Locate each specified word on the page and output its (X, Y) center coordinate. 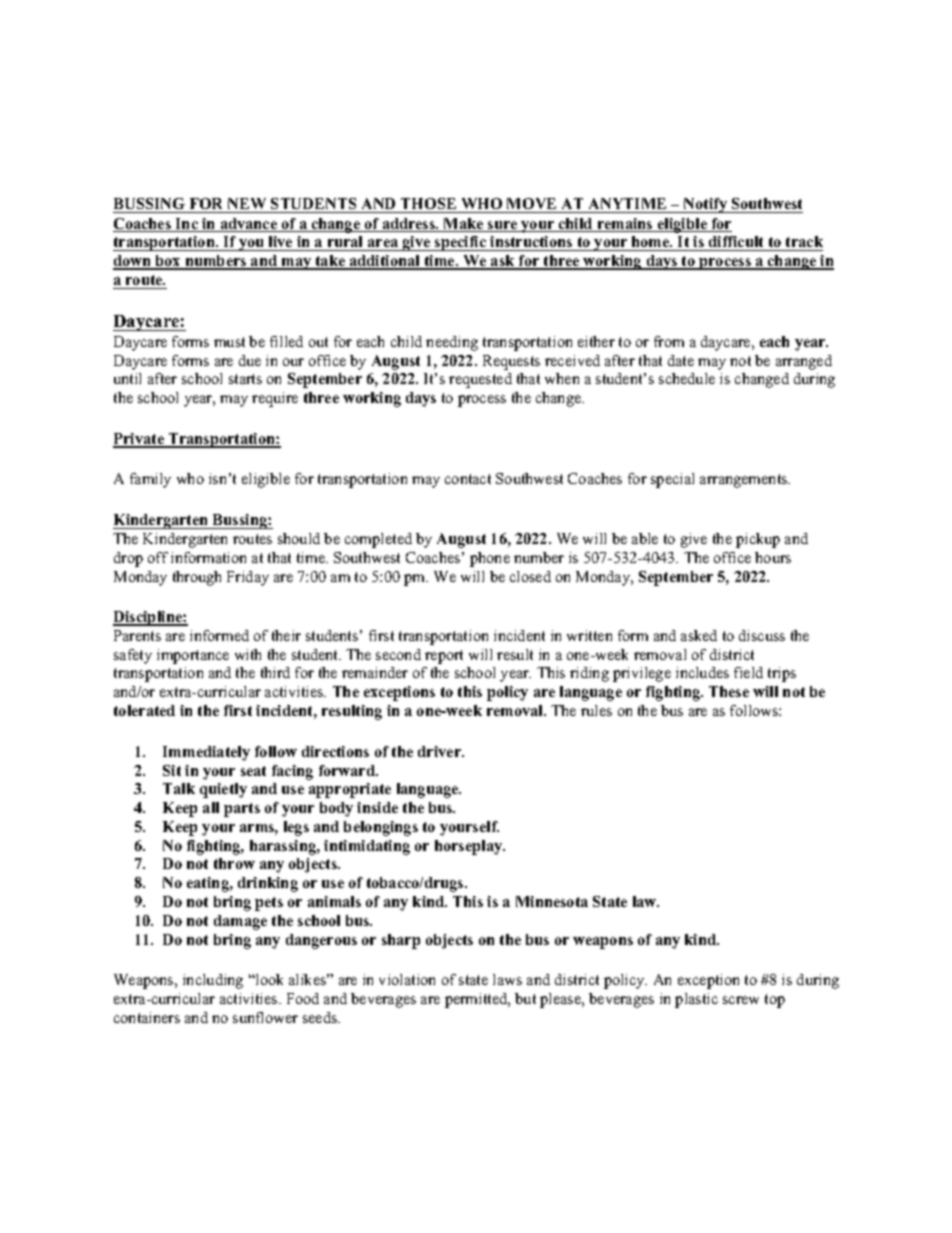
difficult (736, 241)
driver (441, 751)
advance (248, 225)
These (729, 691)
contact (468, 479)
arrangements (745, 481)
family (150, 480)
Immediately (206, 753)
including (213, 981)
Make (464, 225)
